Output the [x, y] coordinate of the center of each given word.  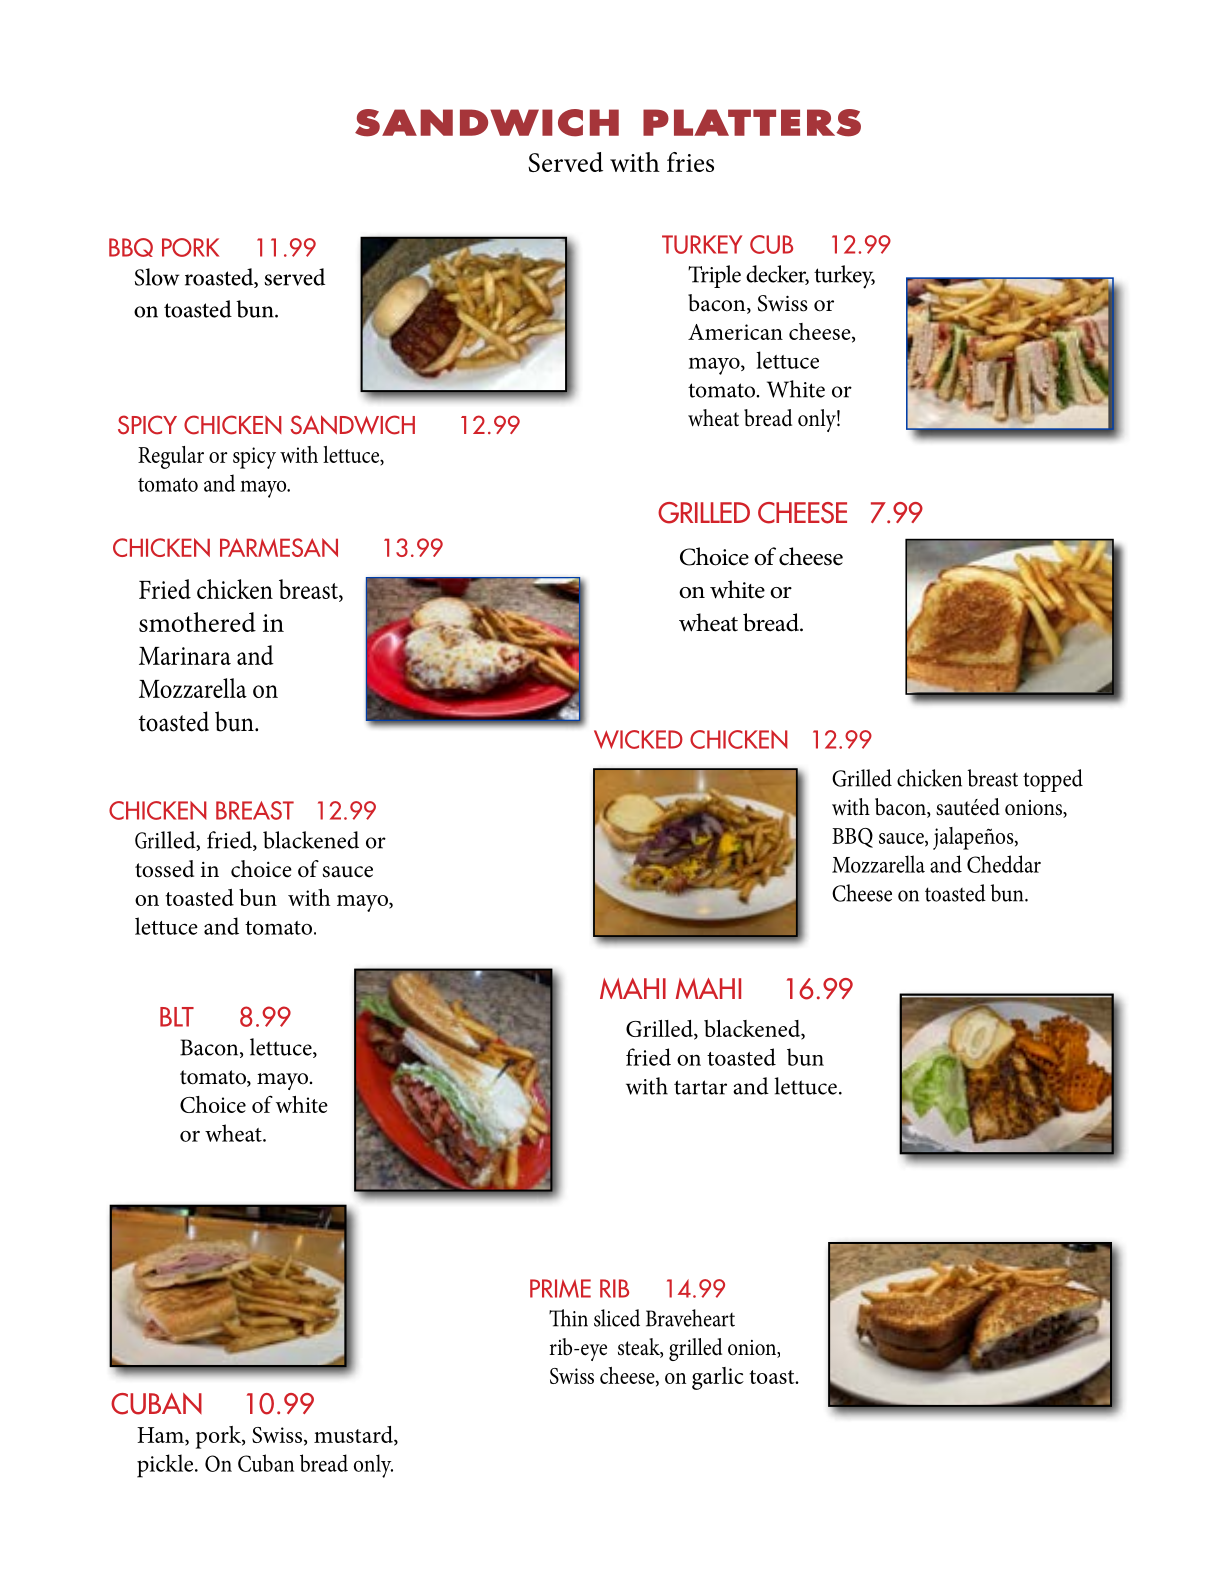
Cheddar [1004, 864]
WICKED [638, 739]
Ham [161, 1436]
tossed [164, 869]
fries [690, 162]
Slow [157, 277]
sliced [617, 1318]
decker [777, 275]
